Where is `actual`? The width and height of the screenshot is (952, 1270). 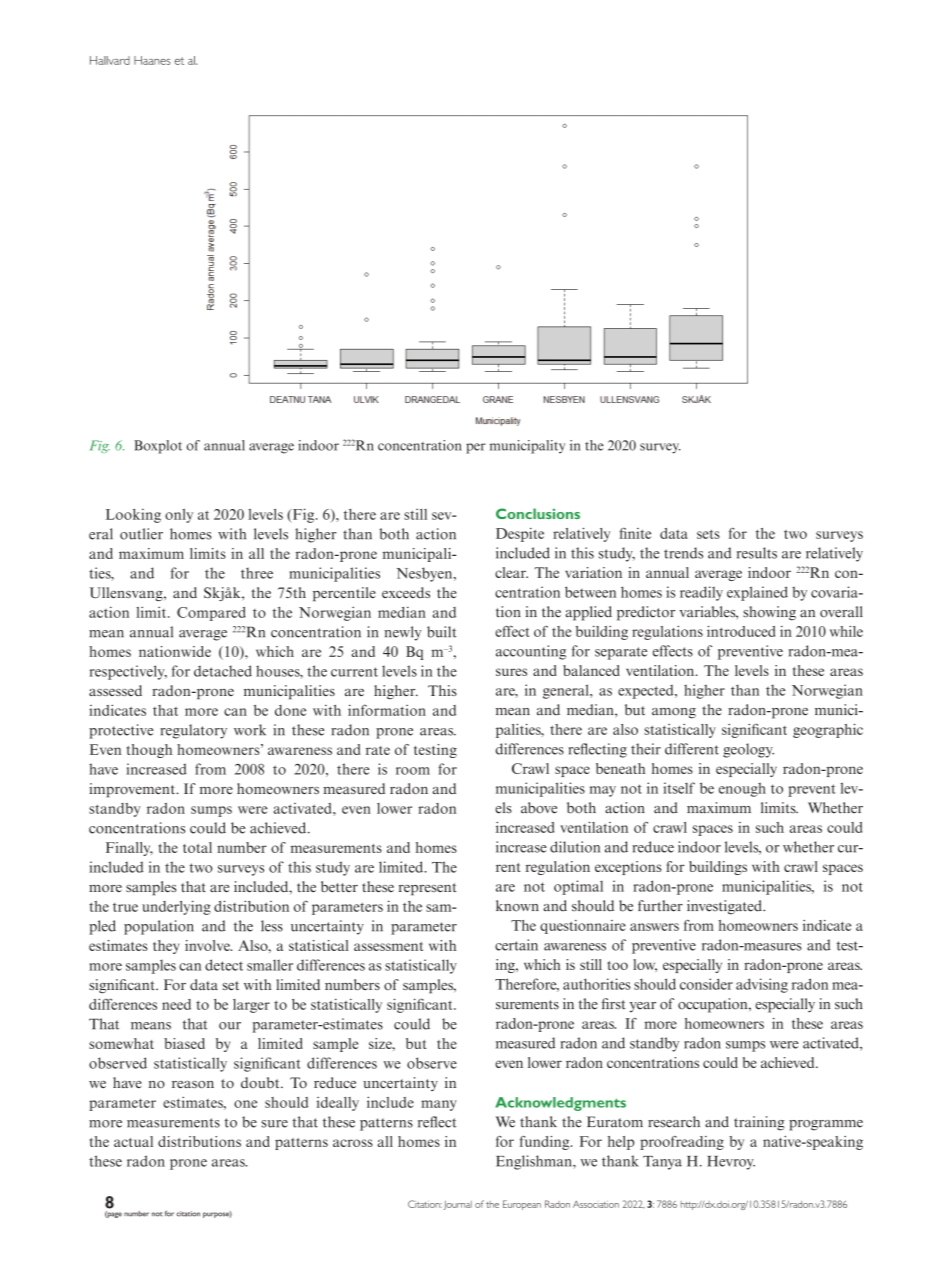
actual is located at coordinates (133, 1141).
